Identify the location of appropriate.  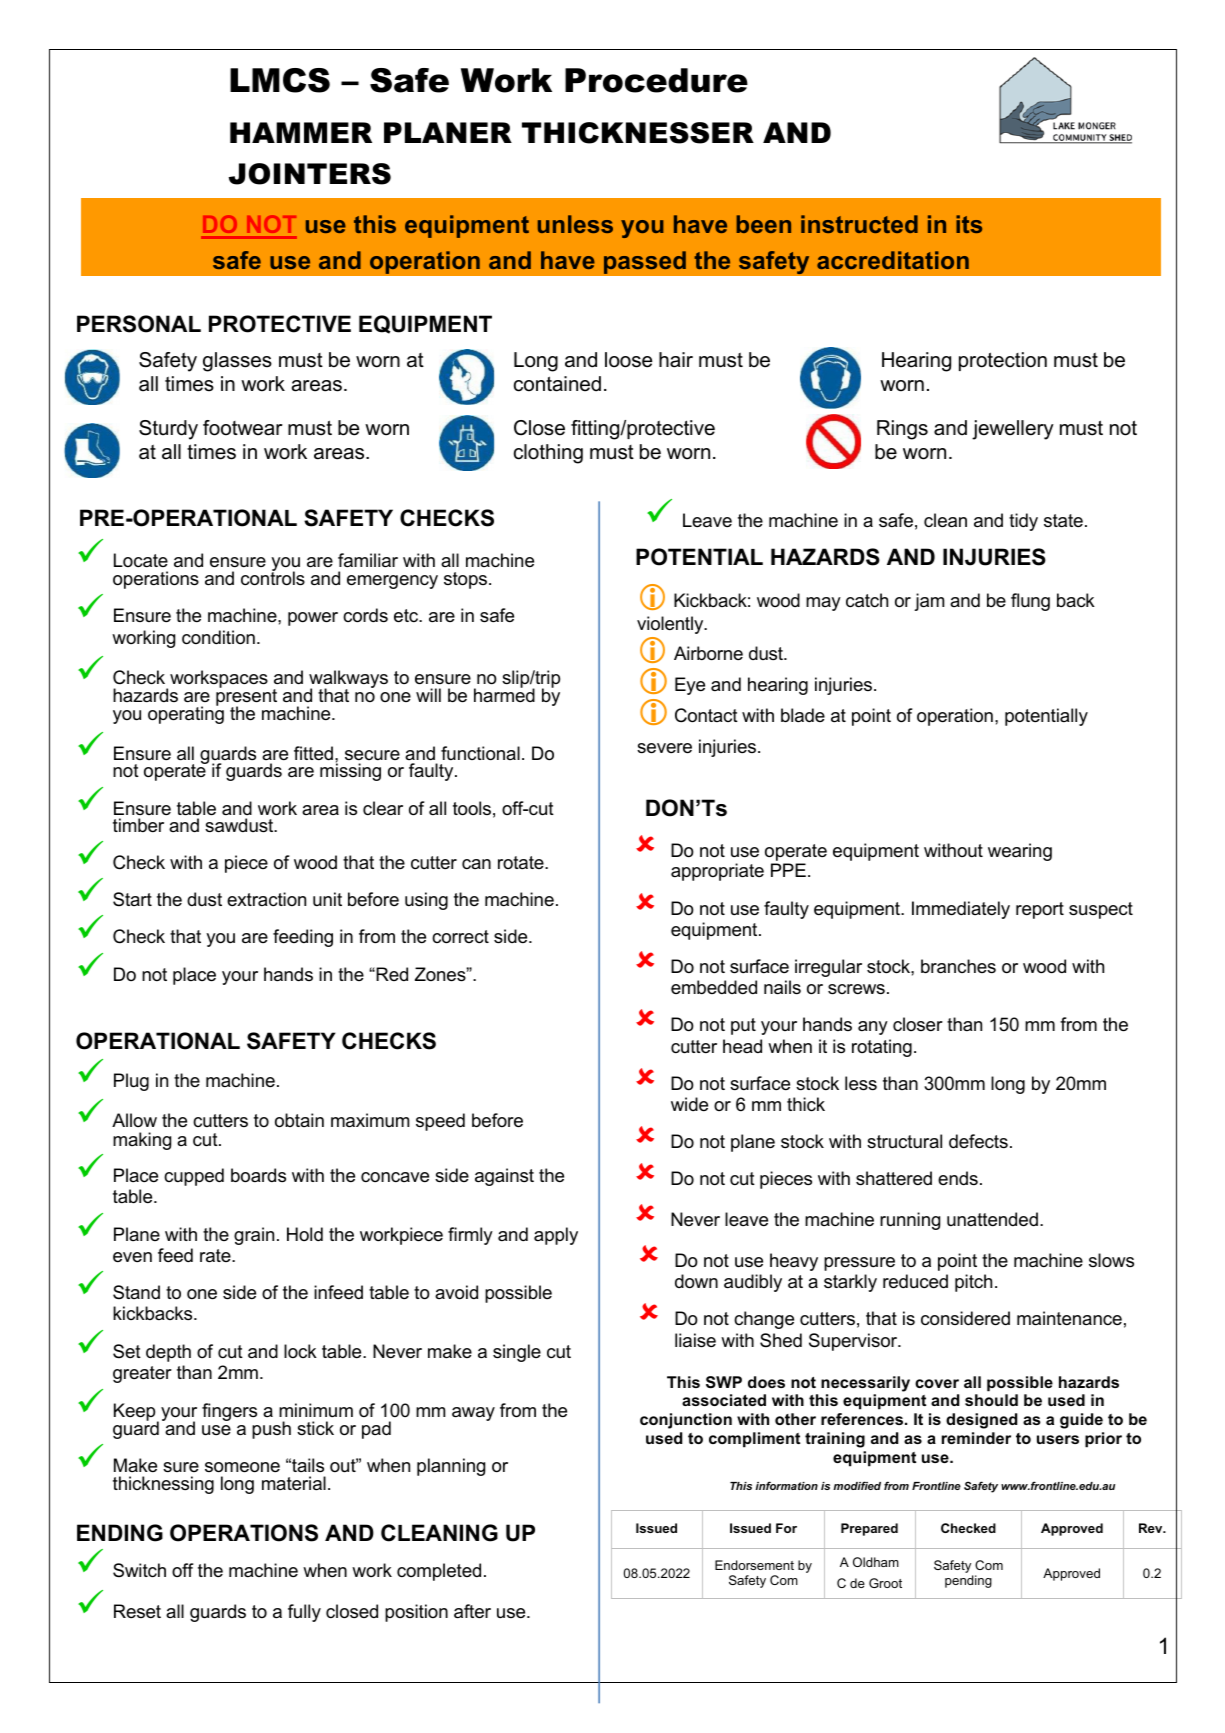
(717, 872).
